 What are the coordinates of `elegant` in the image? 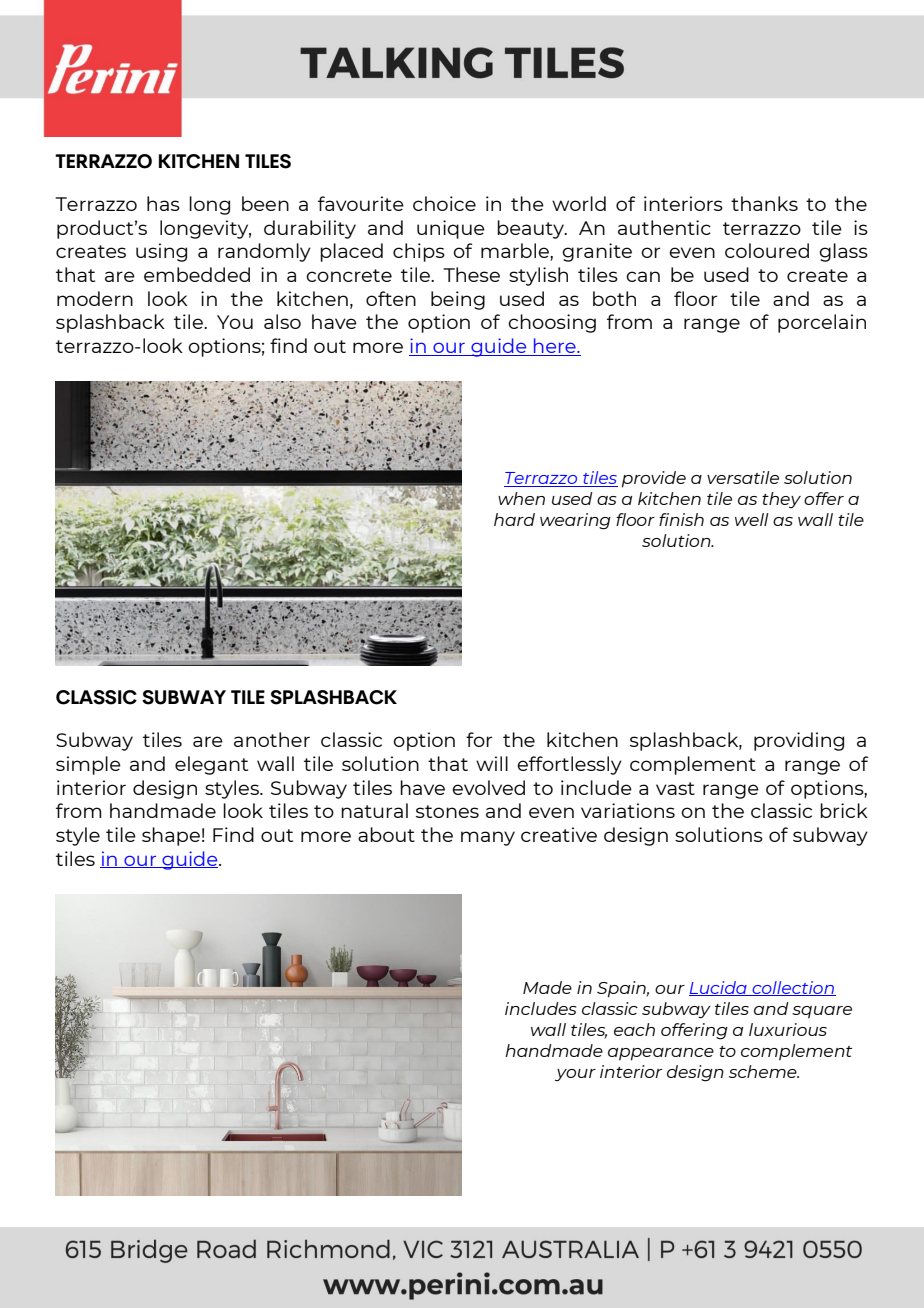 It's located at (211, 765).
